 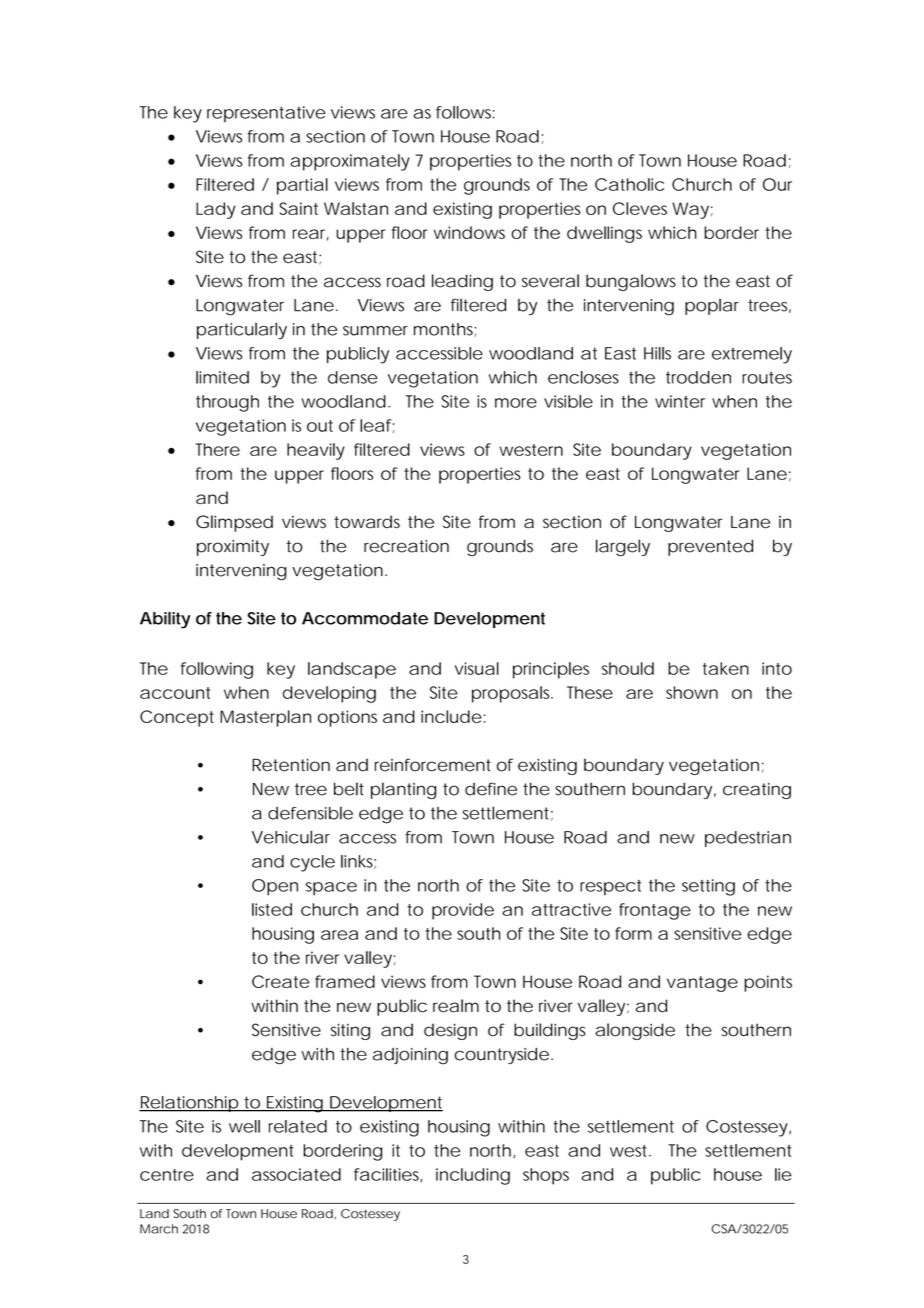 What do you see at coordinates (227, 403) in the screenshot?
I see `through` at bounding box center [227, 403].
